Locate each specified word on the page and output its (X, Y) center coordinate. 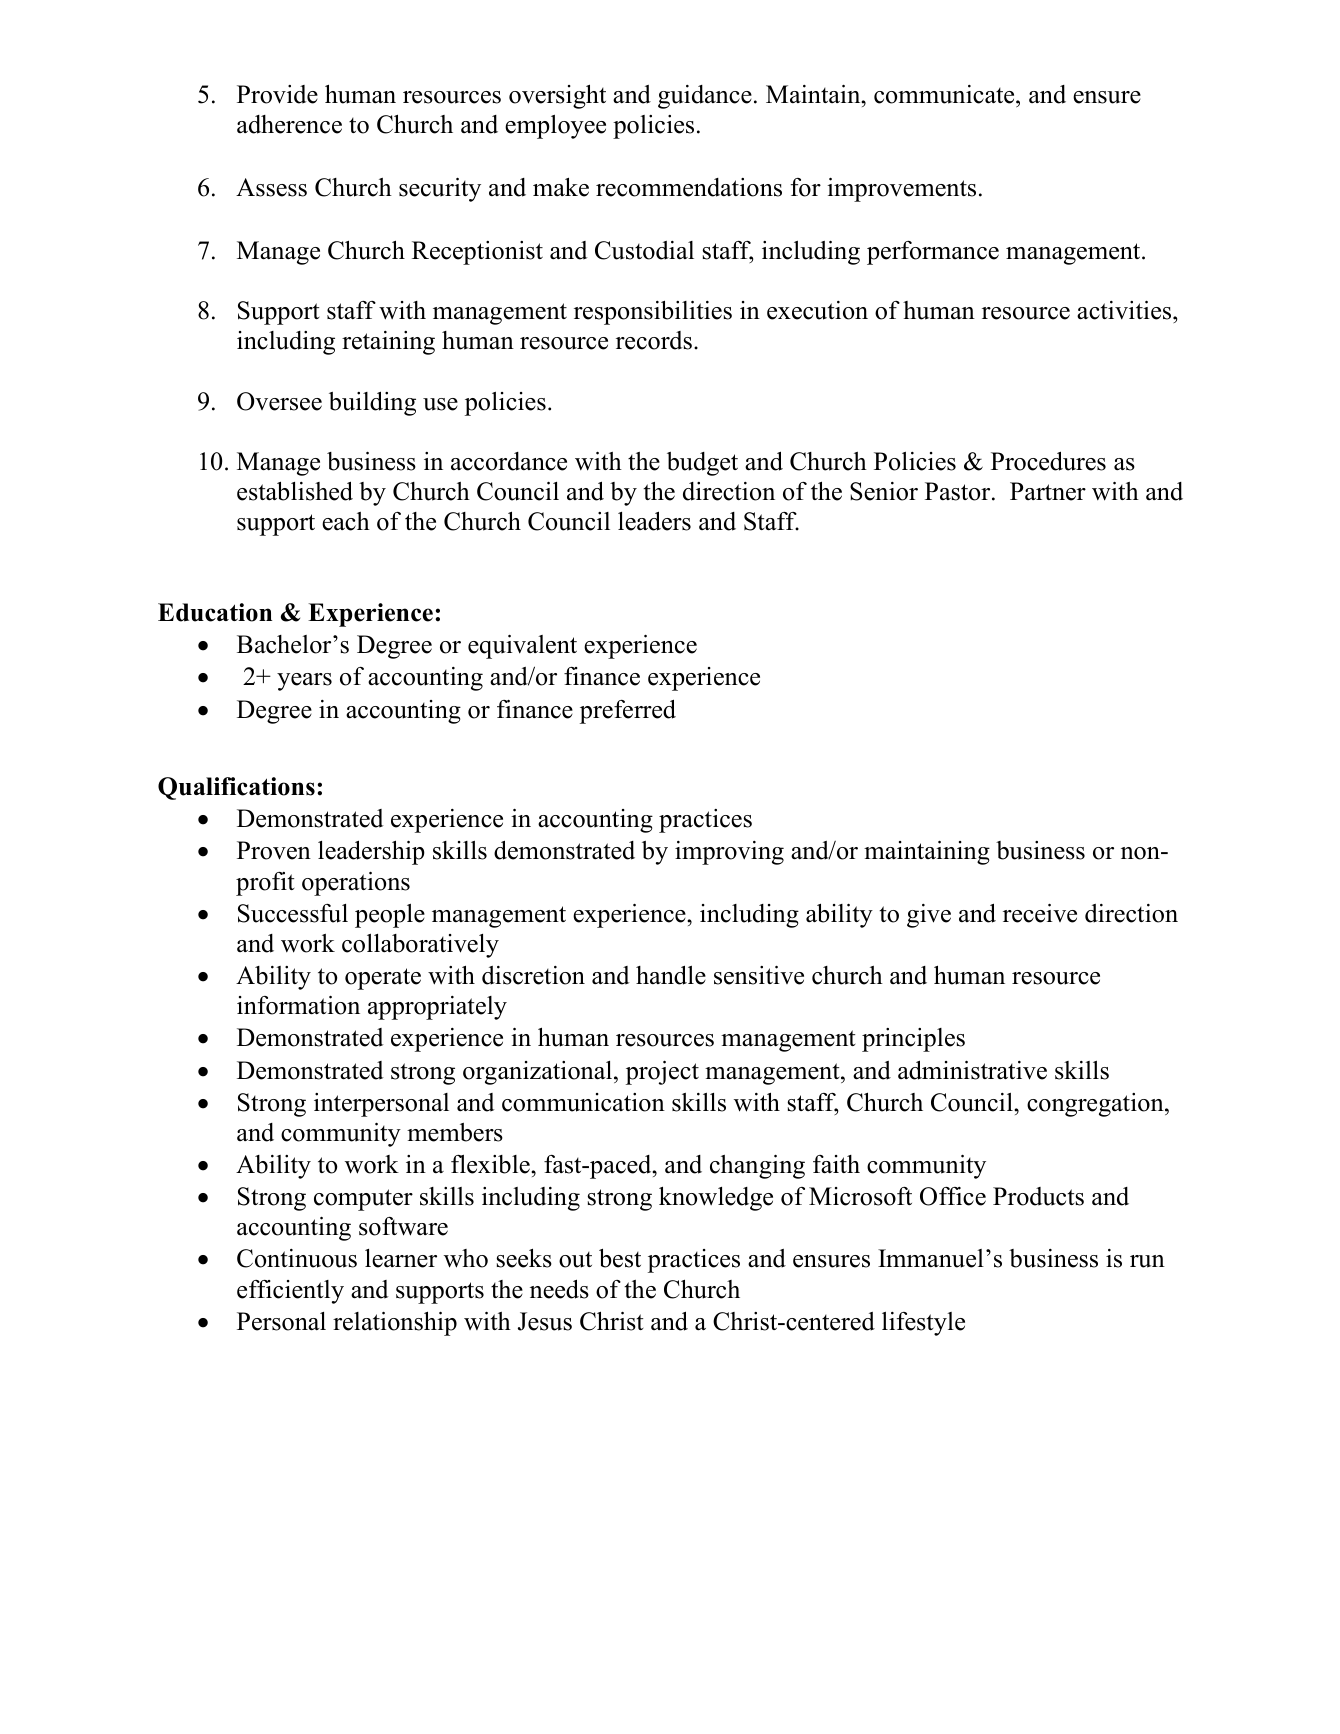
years (304, 682)
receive (1040, 913)
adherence (289, 124)
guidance (705, 97)
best (620, 1258)
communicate (945, 94)
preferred (628, 711)
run (1147, 1261)
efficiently (290, 1292)
